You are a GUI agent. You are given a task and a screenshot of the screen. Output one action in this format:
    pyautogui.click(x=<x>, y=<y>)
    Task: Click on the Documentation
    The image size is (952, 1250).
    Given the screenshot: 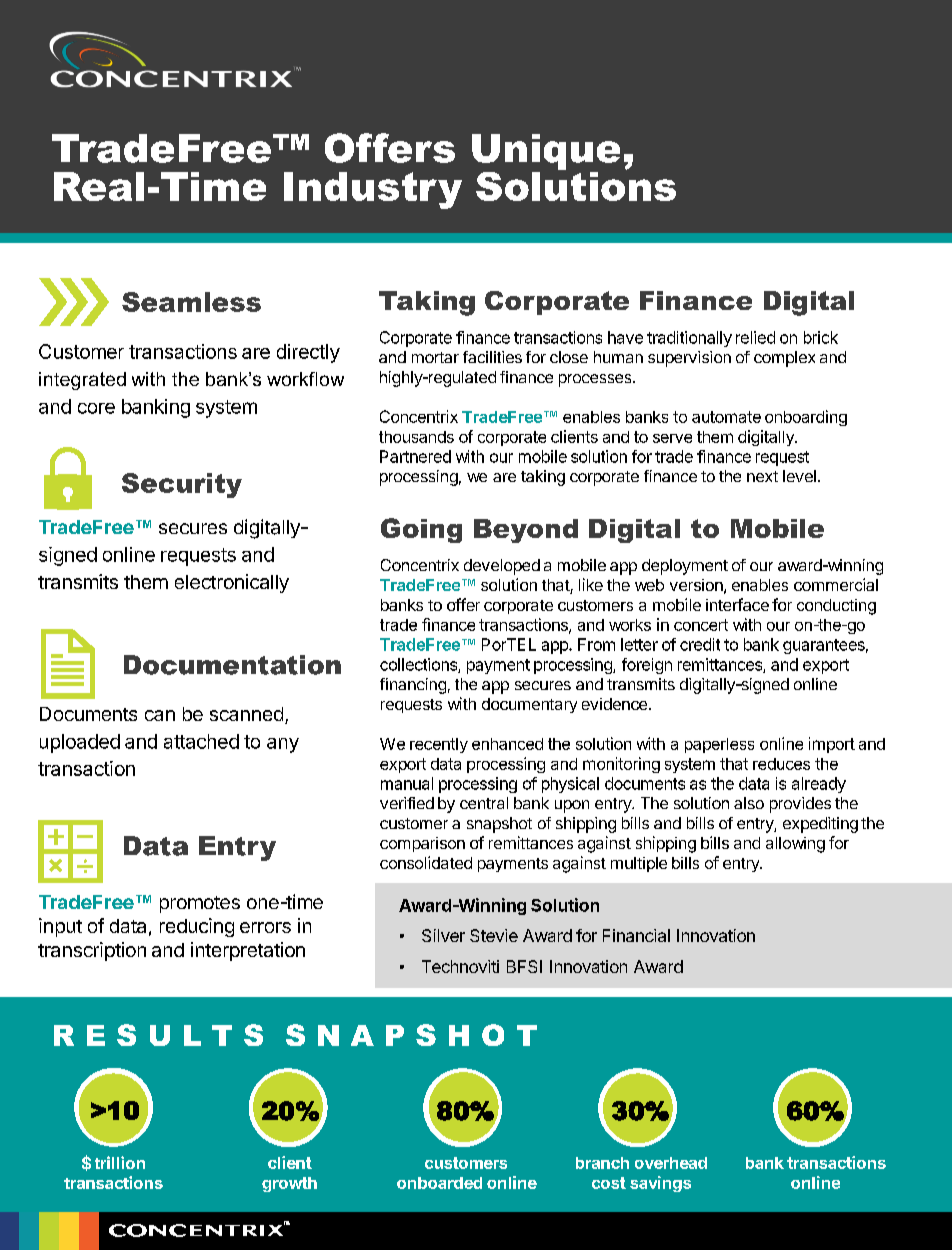 What is the action you would take?
    pyautogui.click(x=232, y=665)
